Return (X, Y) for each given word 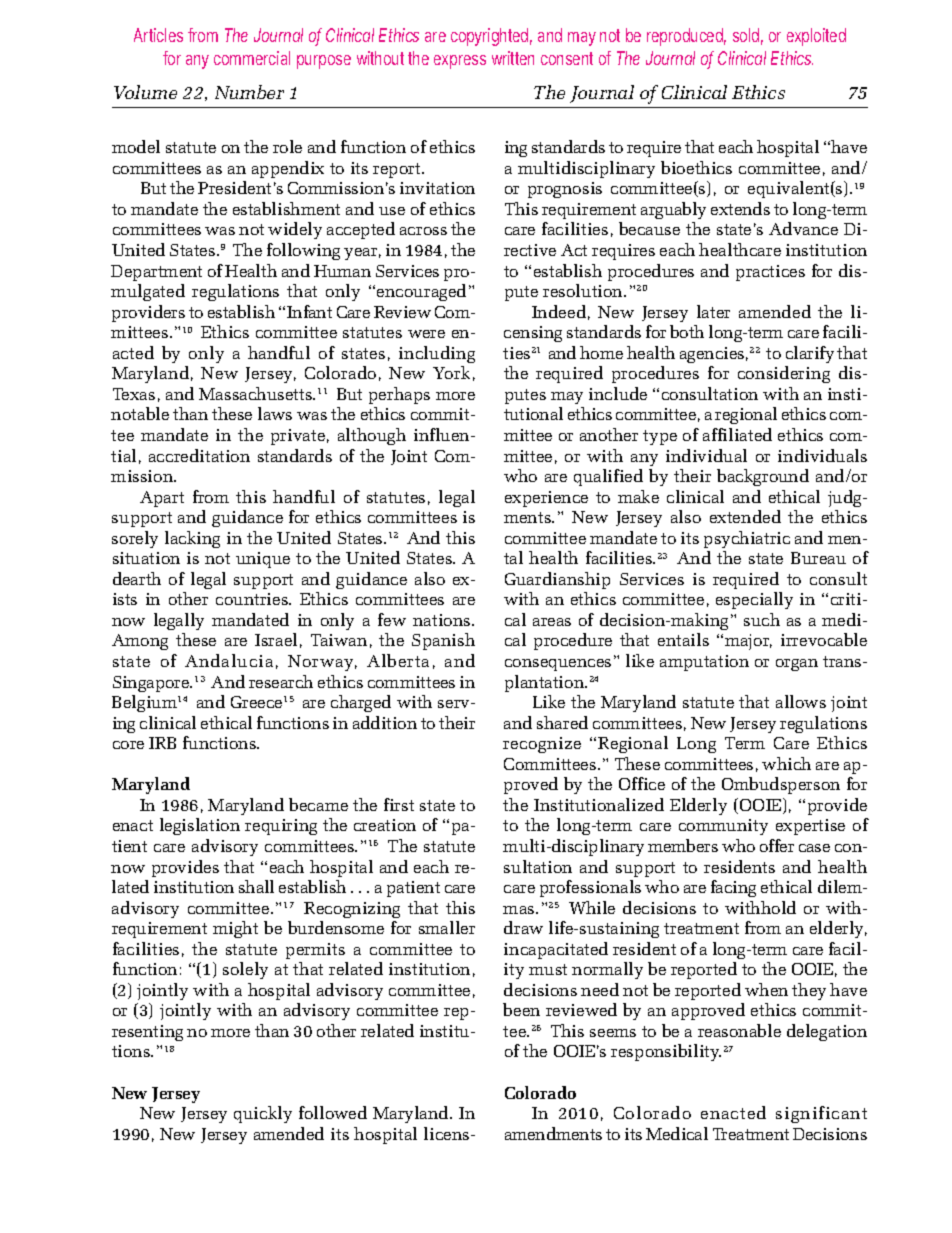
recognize (542, 745)
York (451, 372)
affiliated (737, 434)
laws (275, 413)
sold (748, 36)
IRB (162, 743)
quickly (263, 1114)
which (786, 763)
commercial (252, 58)
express (460, 62)
